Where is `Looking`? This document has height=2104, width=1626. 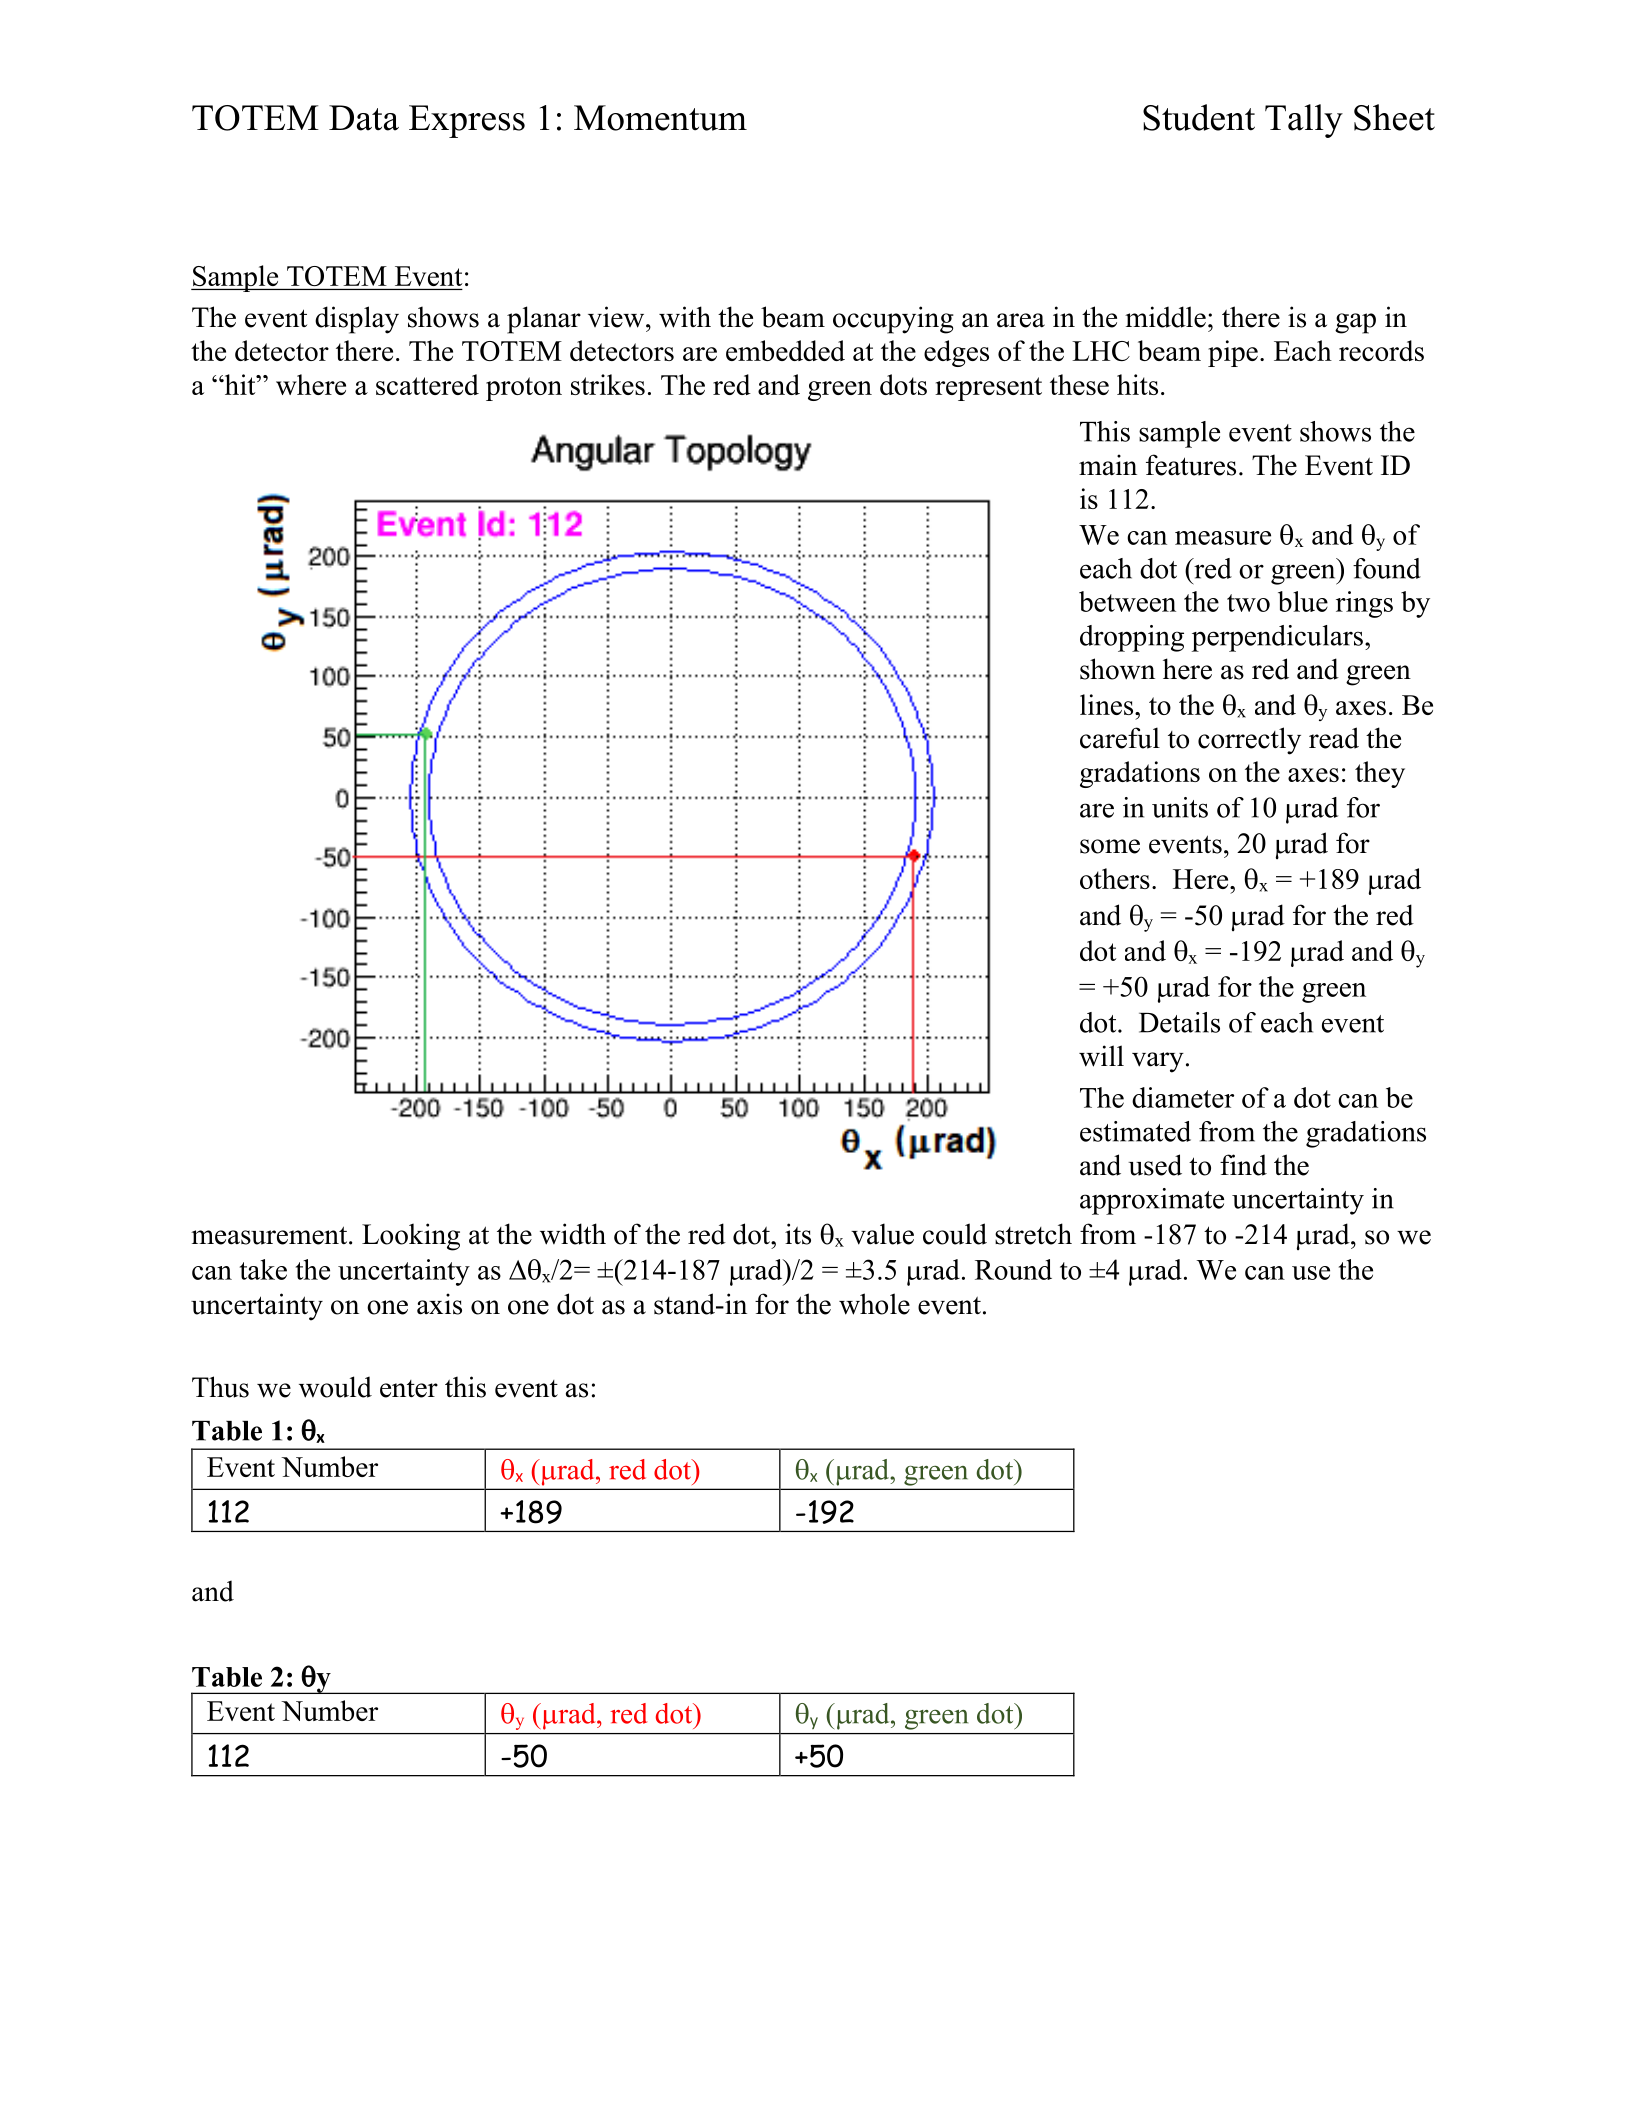
Looking is located at coordinates (411, 1237).
